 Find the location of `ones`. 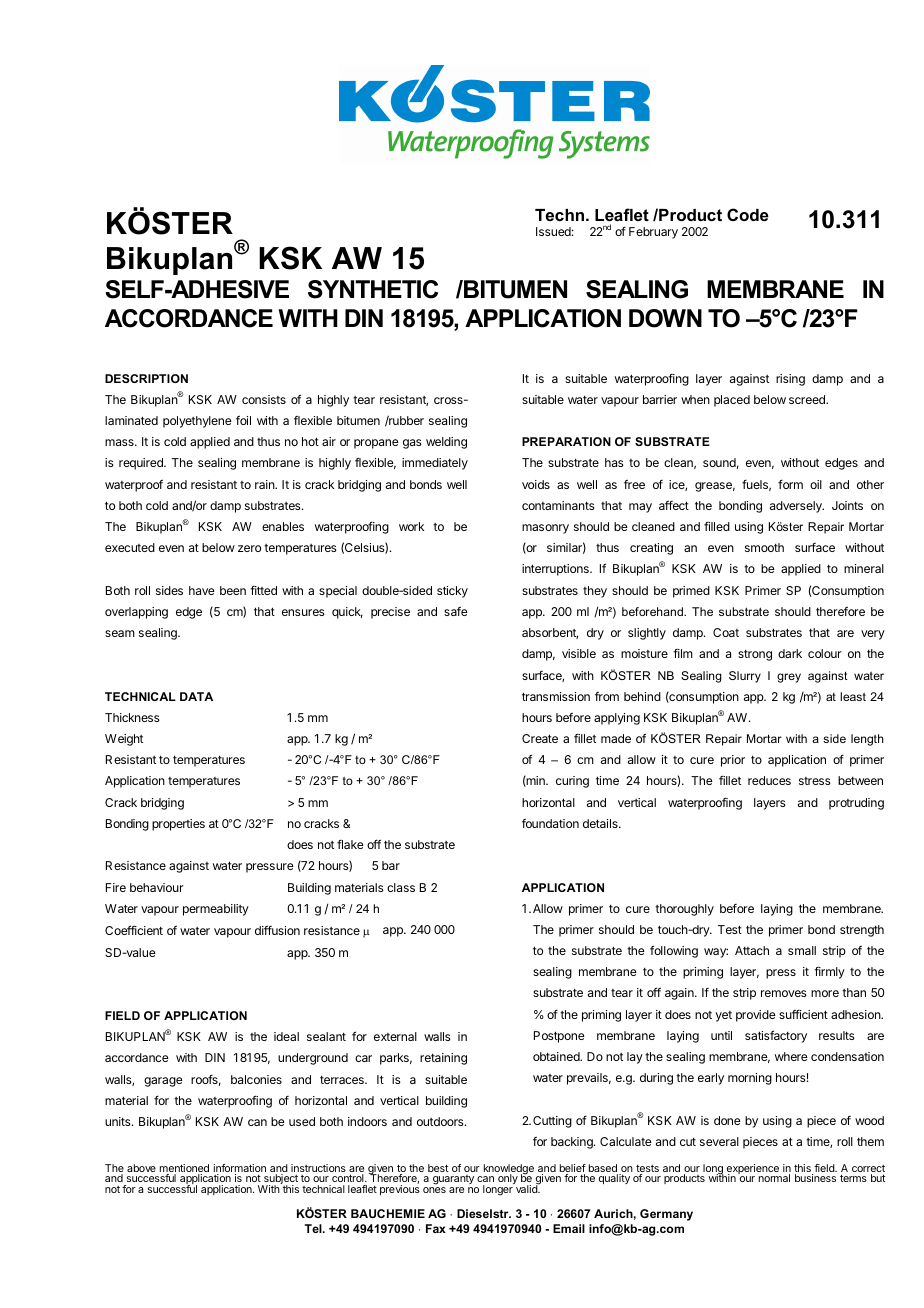

ones is located at coordinates (434, 1190).
